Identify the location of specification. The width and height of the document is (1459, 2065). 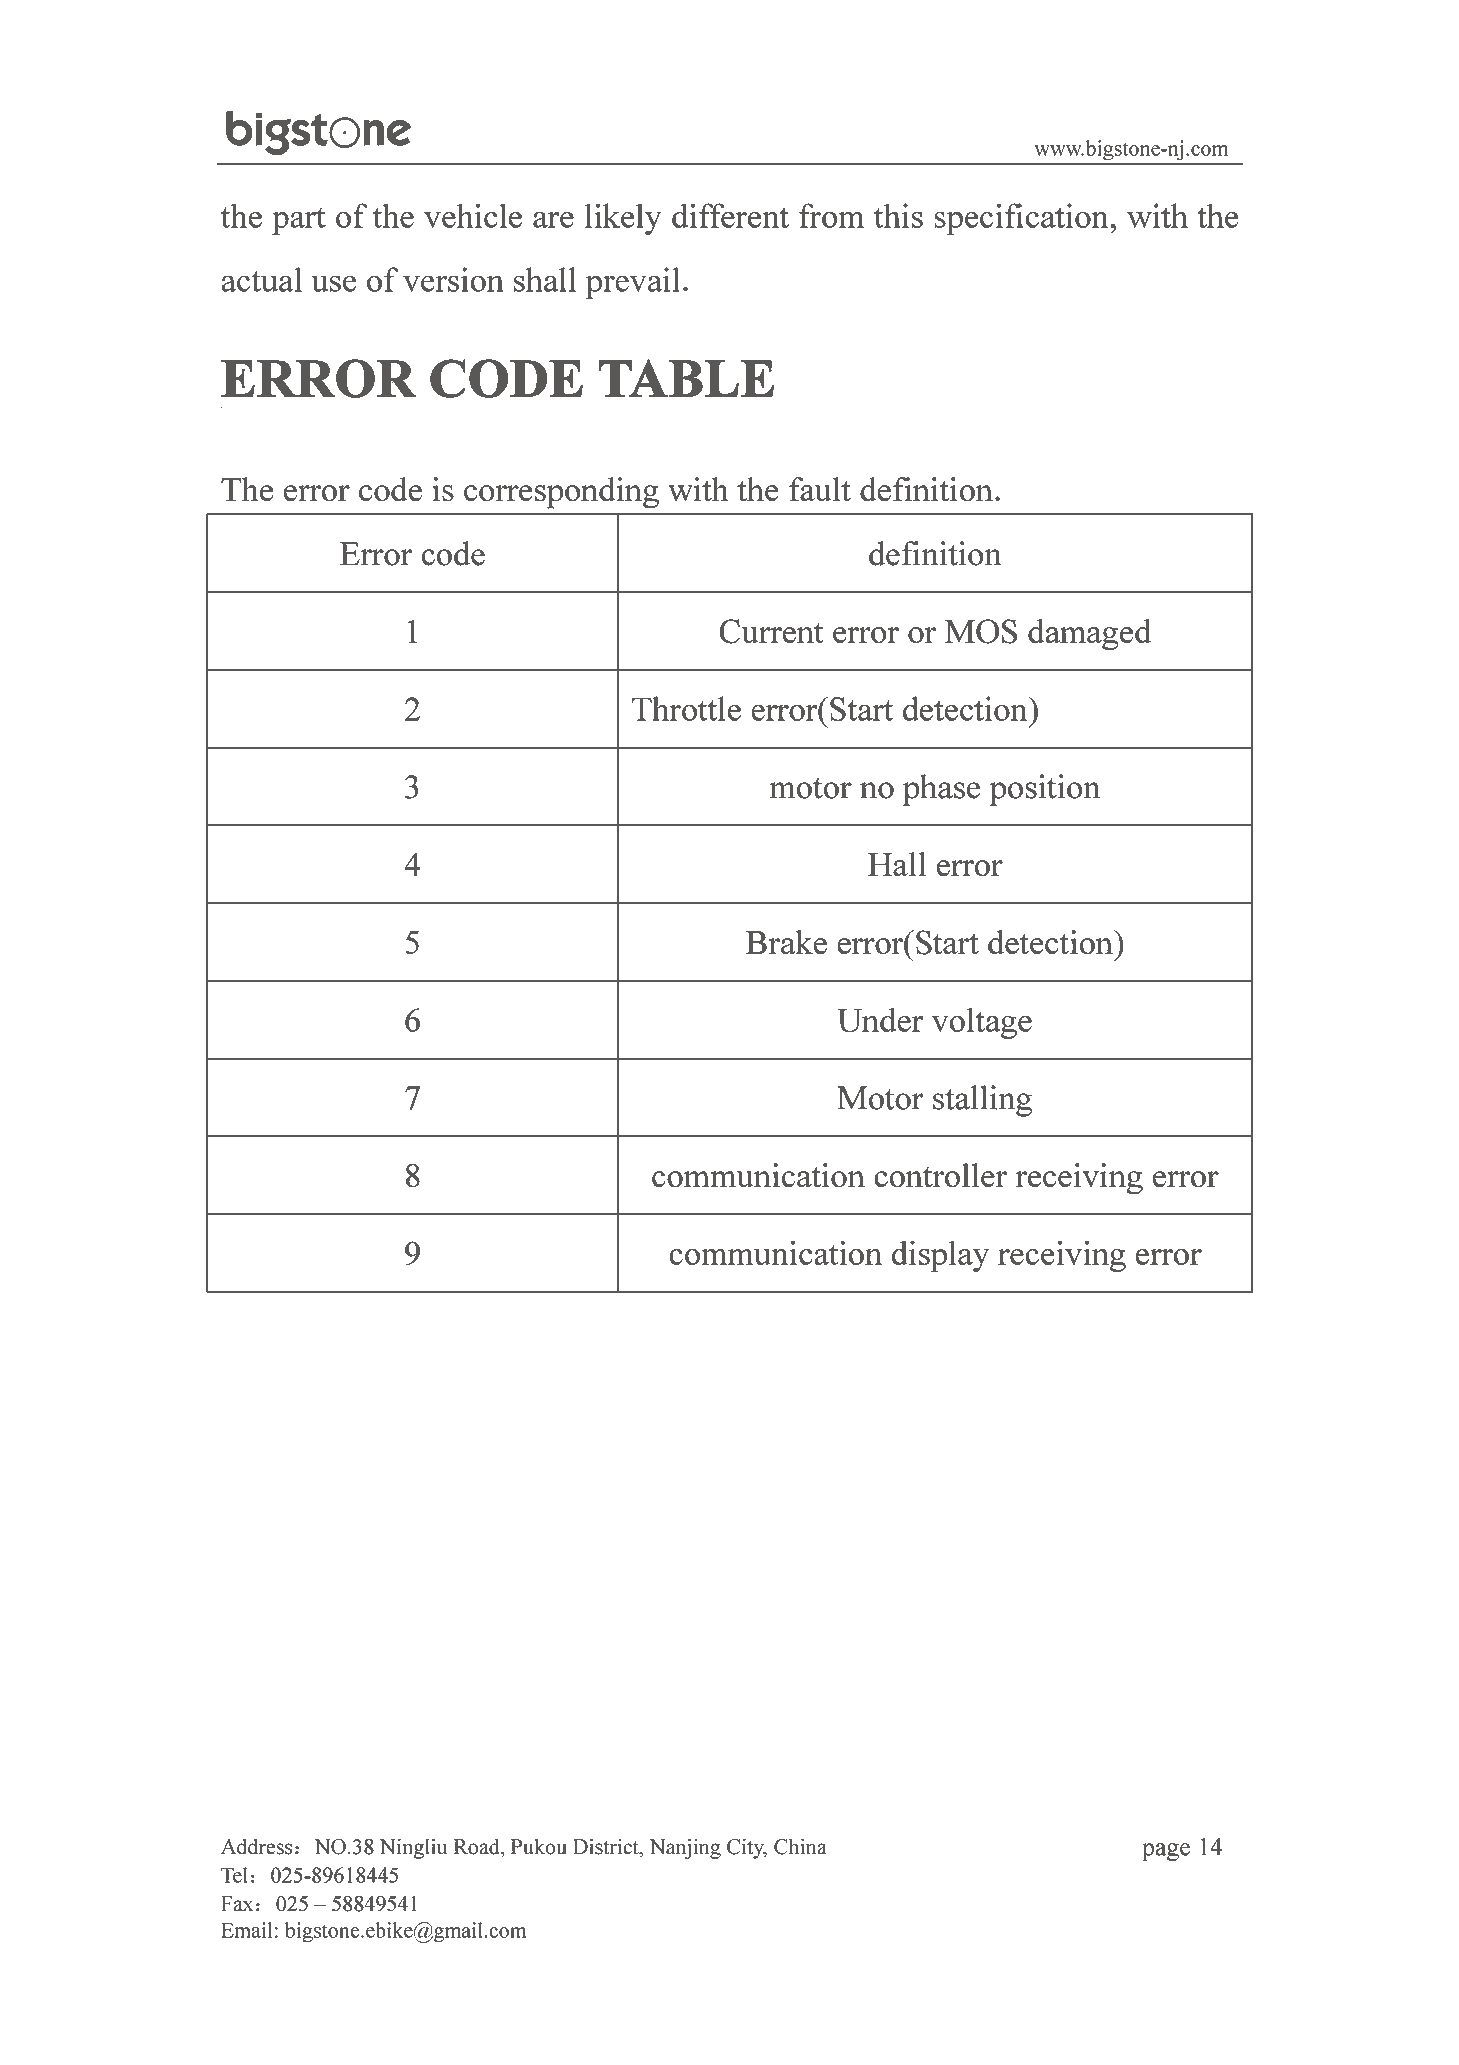
(1021, 219).
